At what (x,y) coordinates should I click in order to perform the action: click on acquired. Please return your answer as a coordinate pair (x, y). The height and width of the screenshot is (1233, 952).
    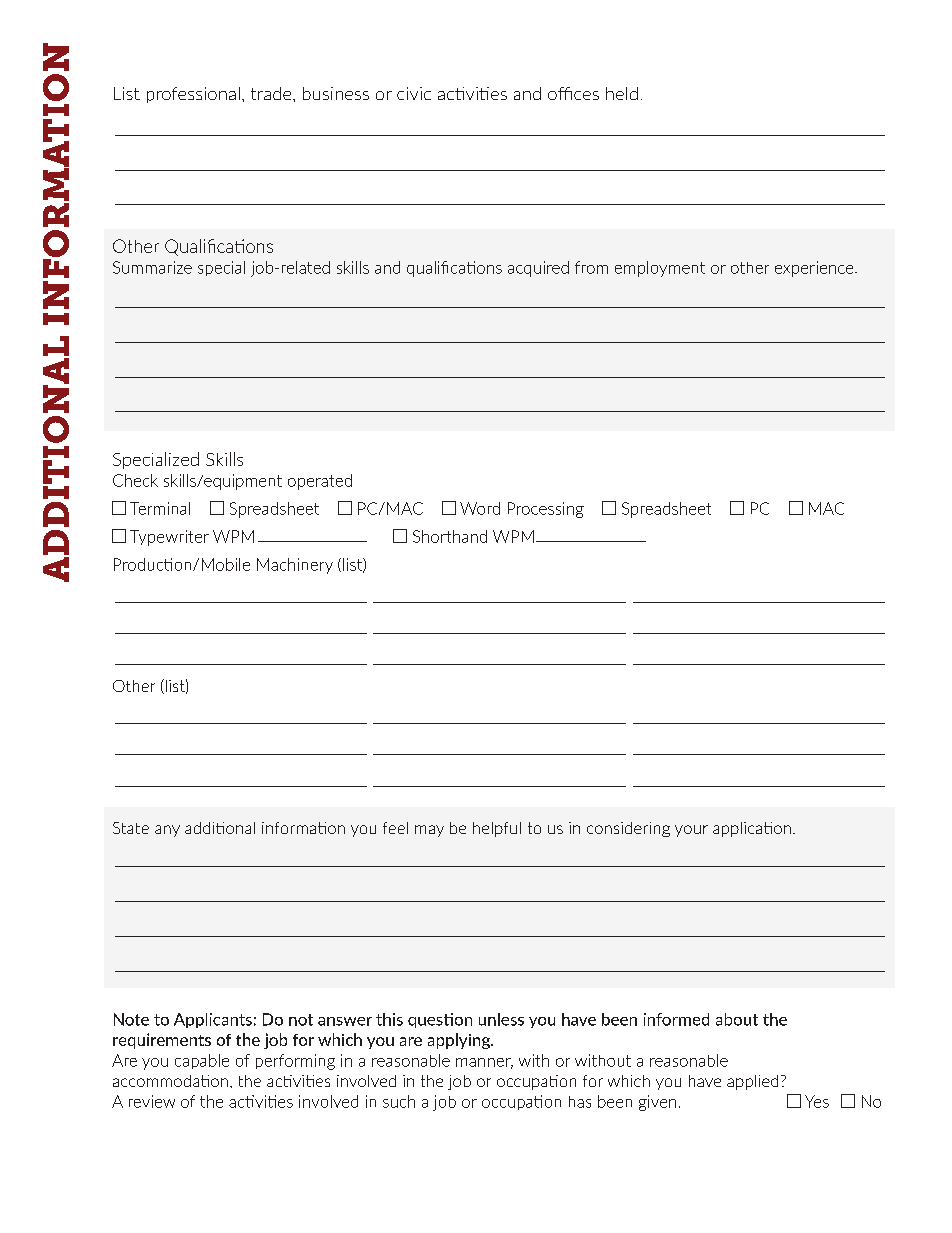
    Looking at the image, I should click on (538, 269).
